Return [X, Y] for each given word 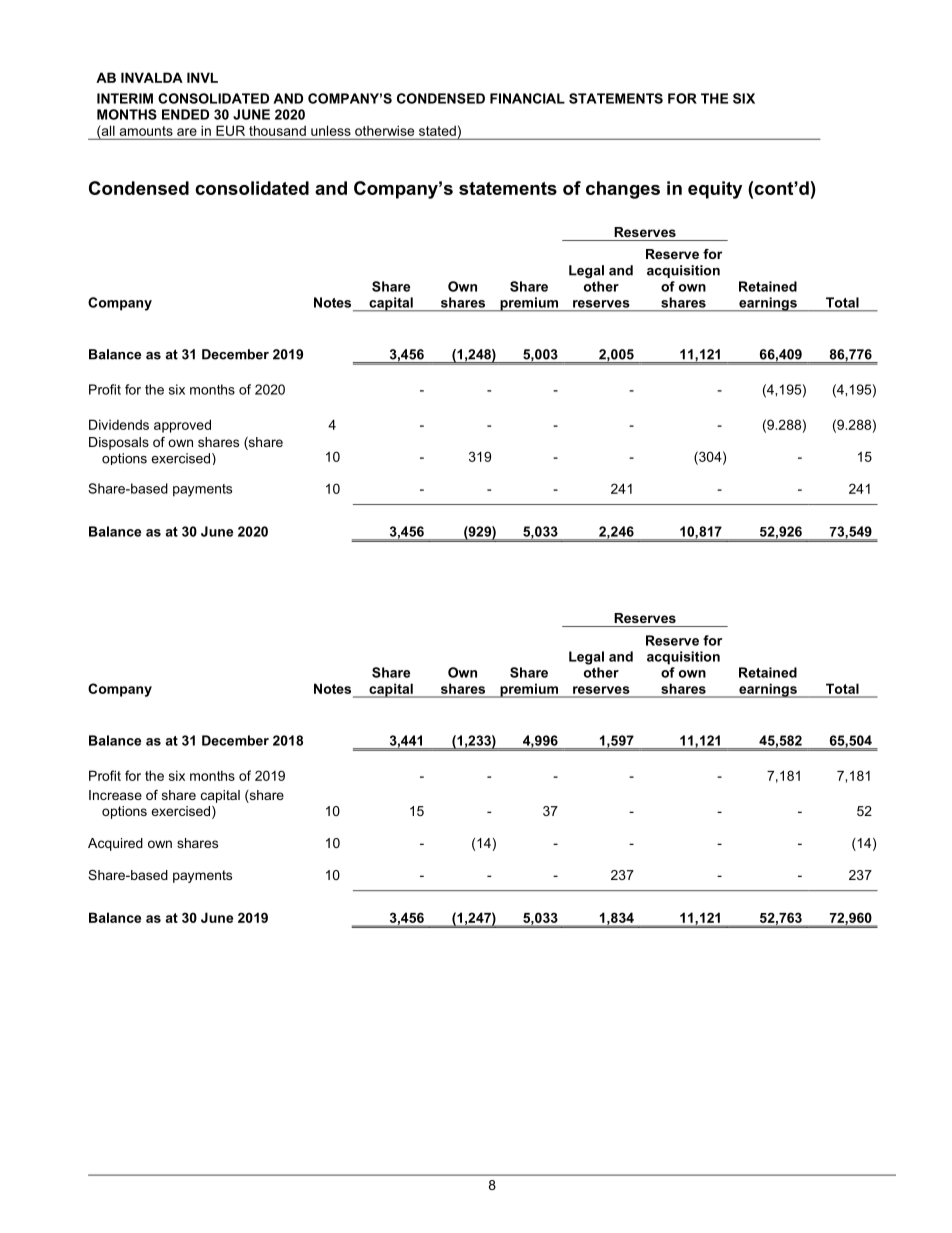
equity [715, 190]
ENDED [185, 114]
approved [182, 426]
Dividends [119, 424]
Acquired [115, 844]
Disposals [119, 443]
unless [331, 131]
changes [623, 190]
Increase [115, 795]
